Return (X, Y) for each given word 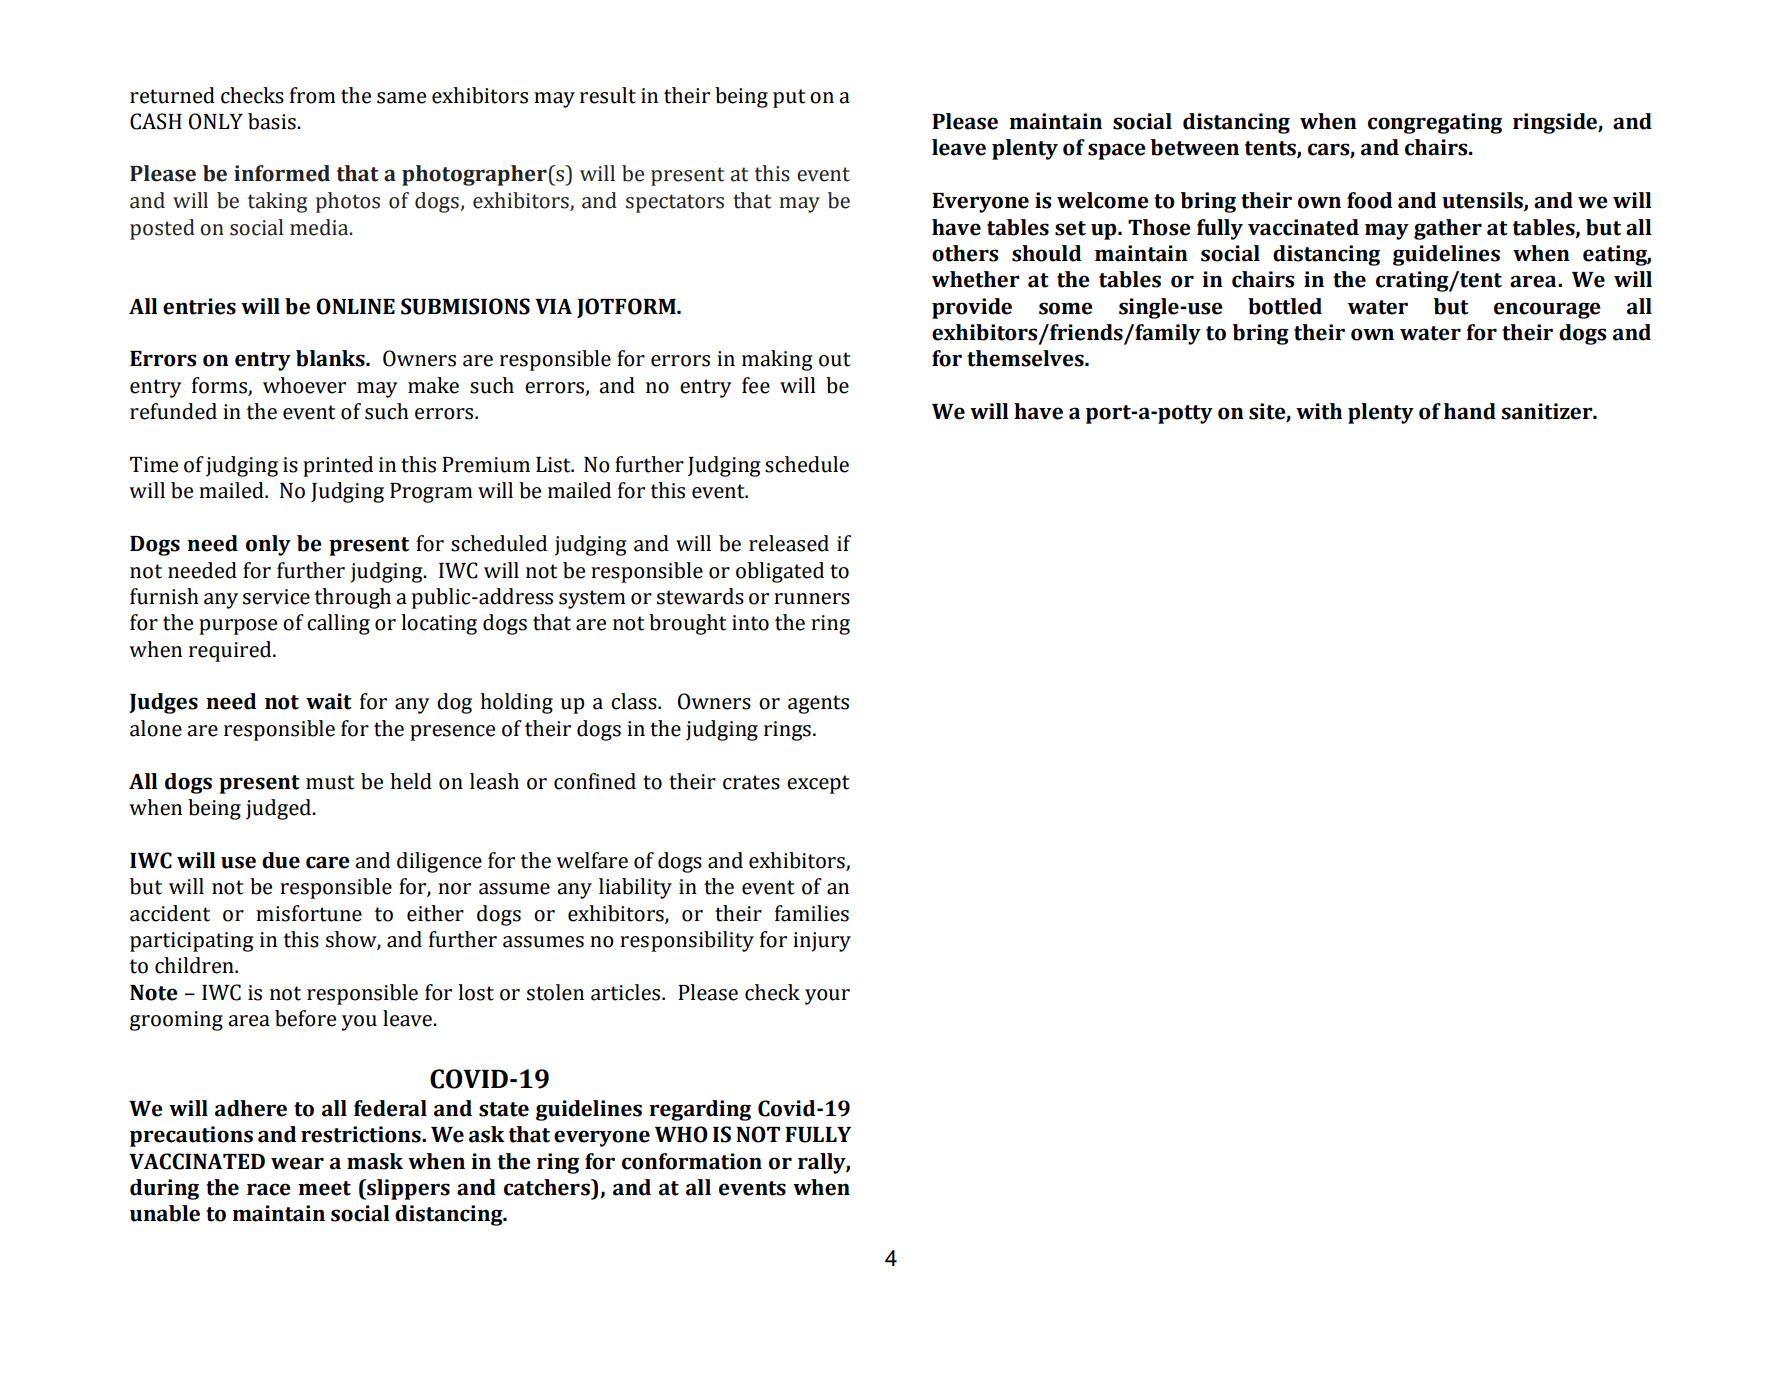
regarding (700, 1110)
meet (324, 1188)
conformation (692, 1161)
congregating (1435, 123)
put (789, 98)
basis (273, 121)
